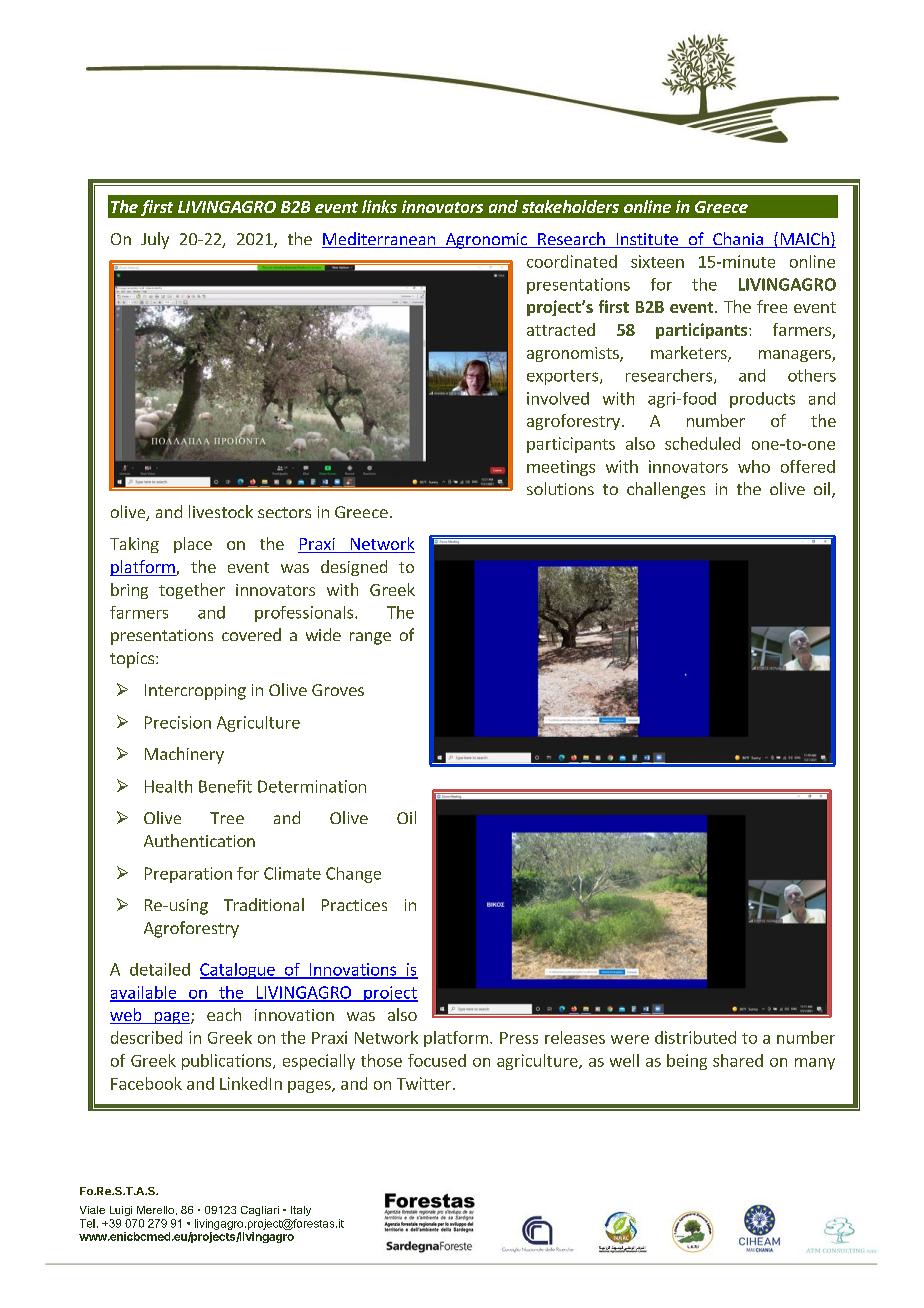  What do you see at coordinates (486, 241) in the screenshot?
I see `Agronomic` at bounding box center [486, 241].
